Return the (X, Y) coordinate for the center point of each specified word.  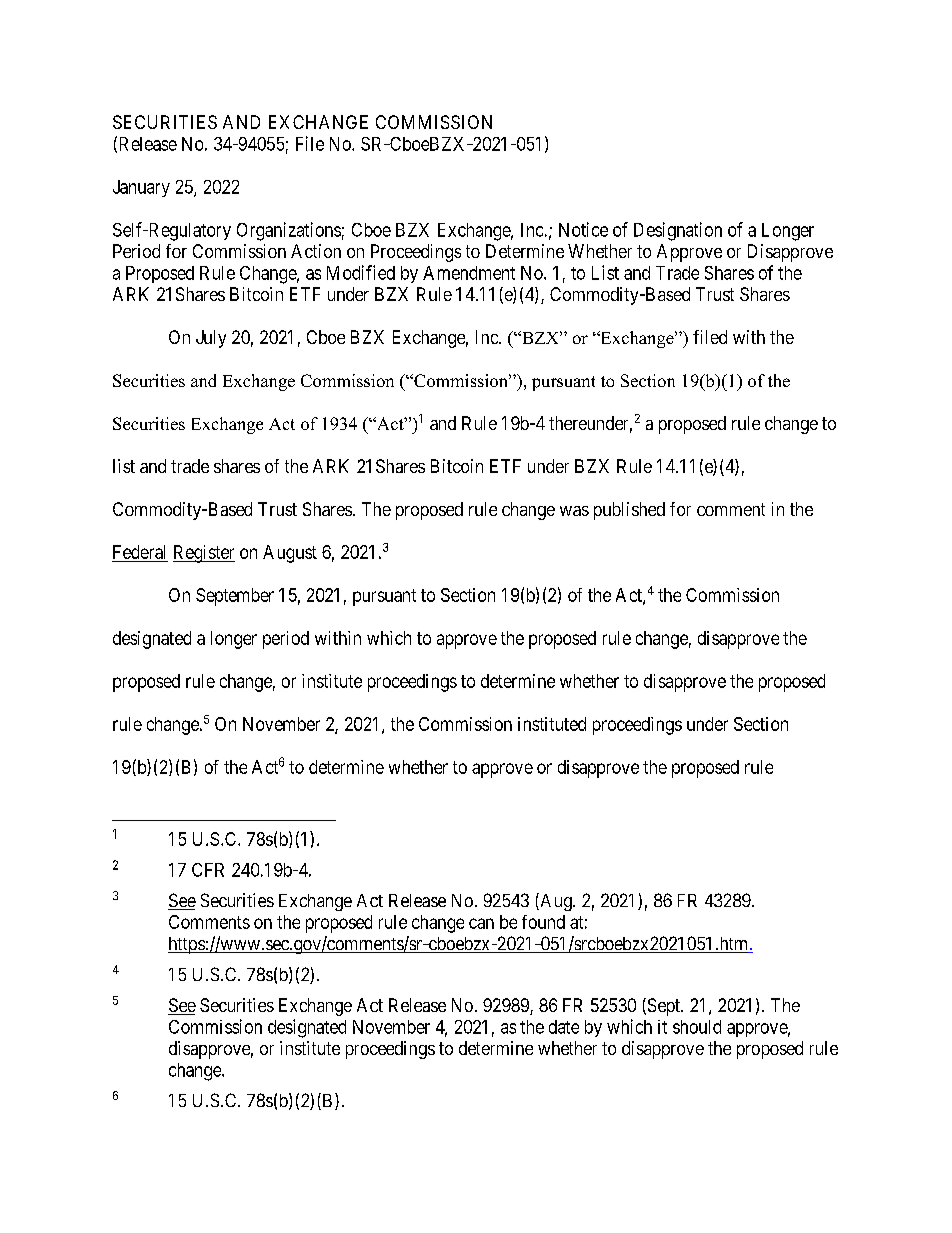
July (211, 339)
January (141, 188)
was (574, 511)
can (481, 923)
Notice (583, 229)
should (697, 1027)
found (543, 922)
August (290, 554)
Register (204, 554)
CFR (208, 870)
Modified (361, 272)
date (564, 1027)
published (629, 511)
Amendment (469, 273)
